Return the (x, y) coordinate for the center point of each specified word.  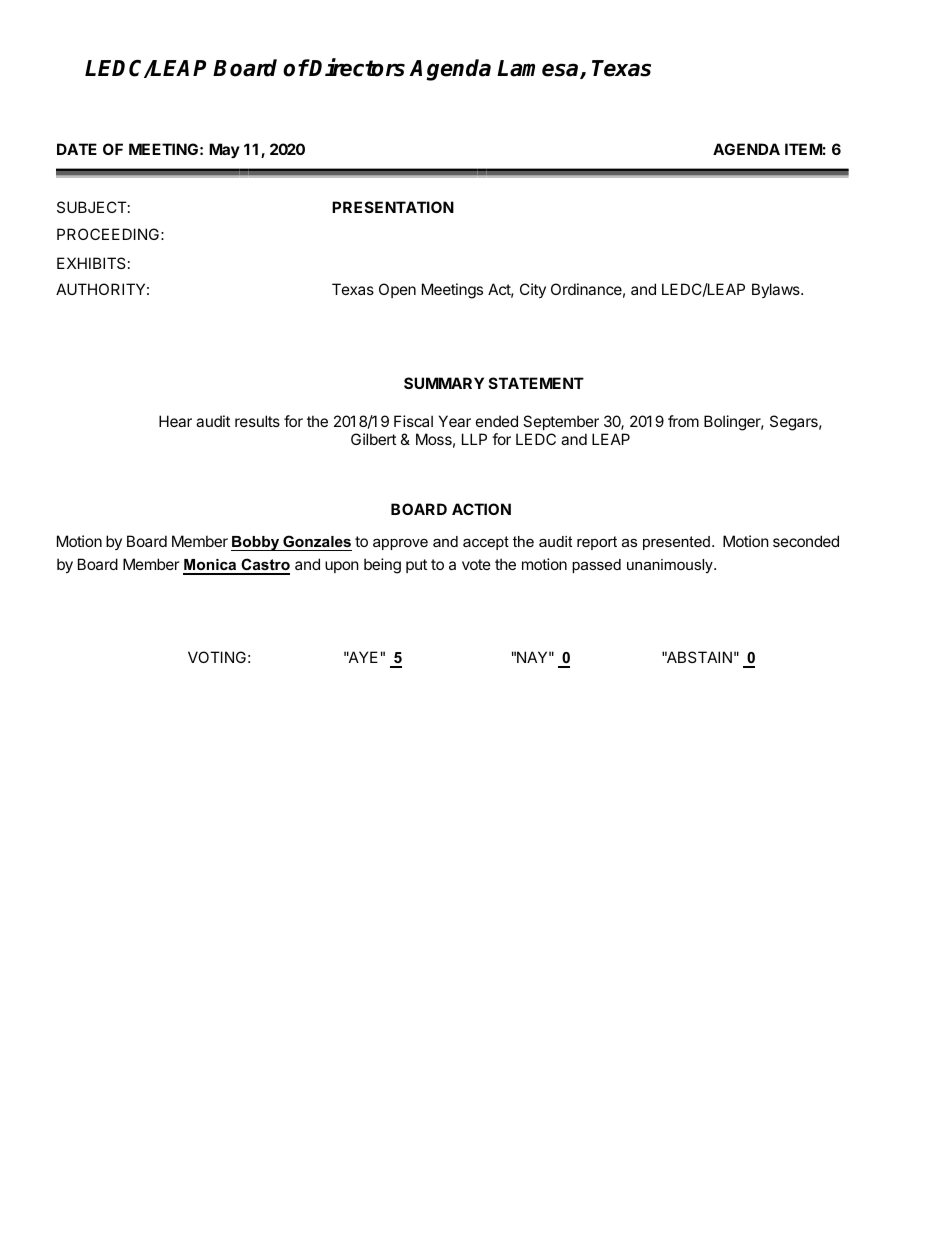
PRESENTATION (393, 207)
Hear (175, 421)
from (683, 421)
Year (455, 421)
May (224, 150)
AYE (362, 657)
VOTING (217, 657)
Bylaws (777, 290)
